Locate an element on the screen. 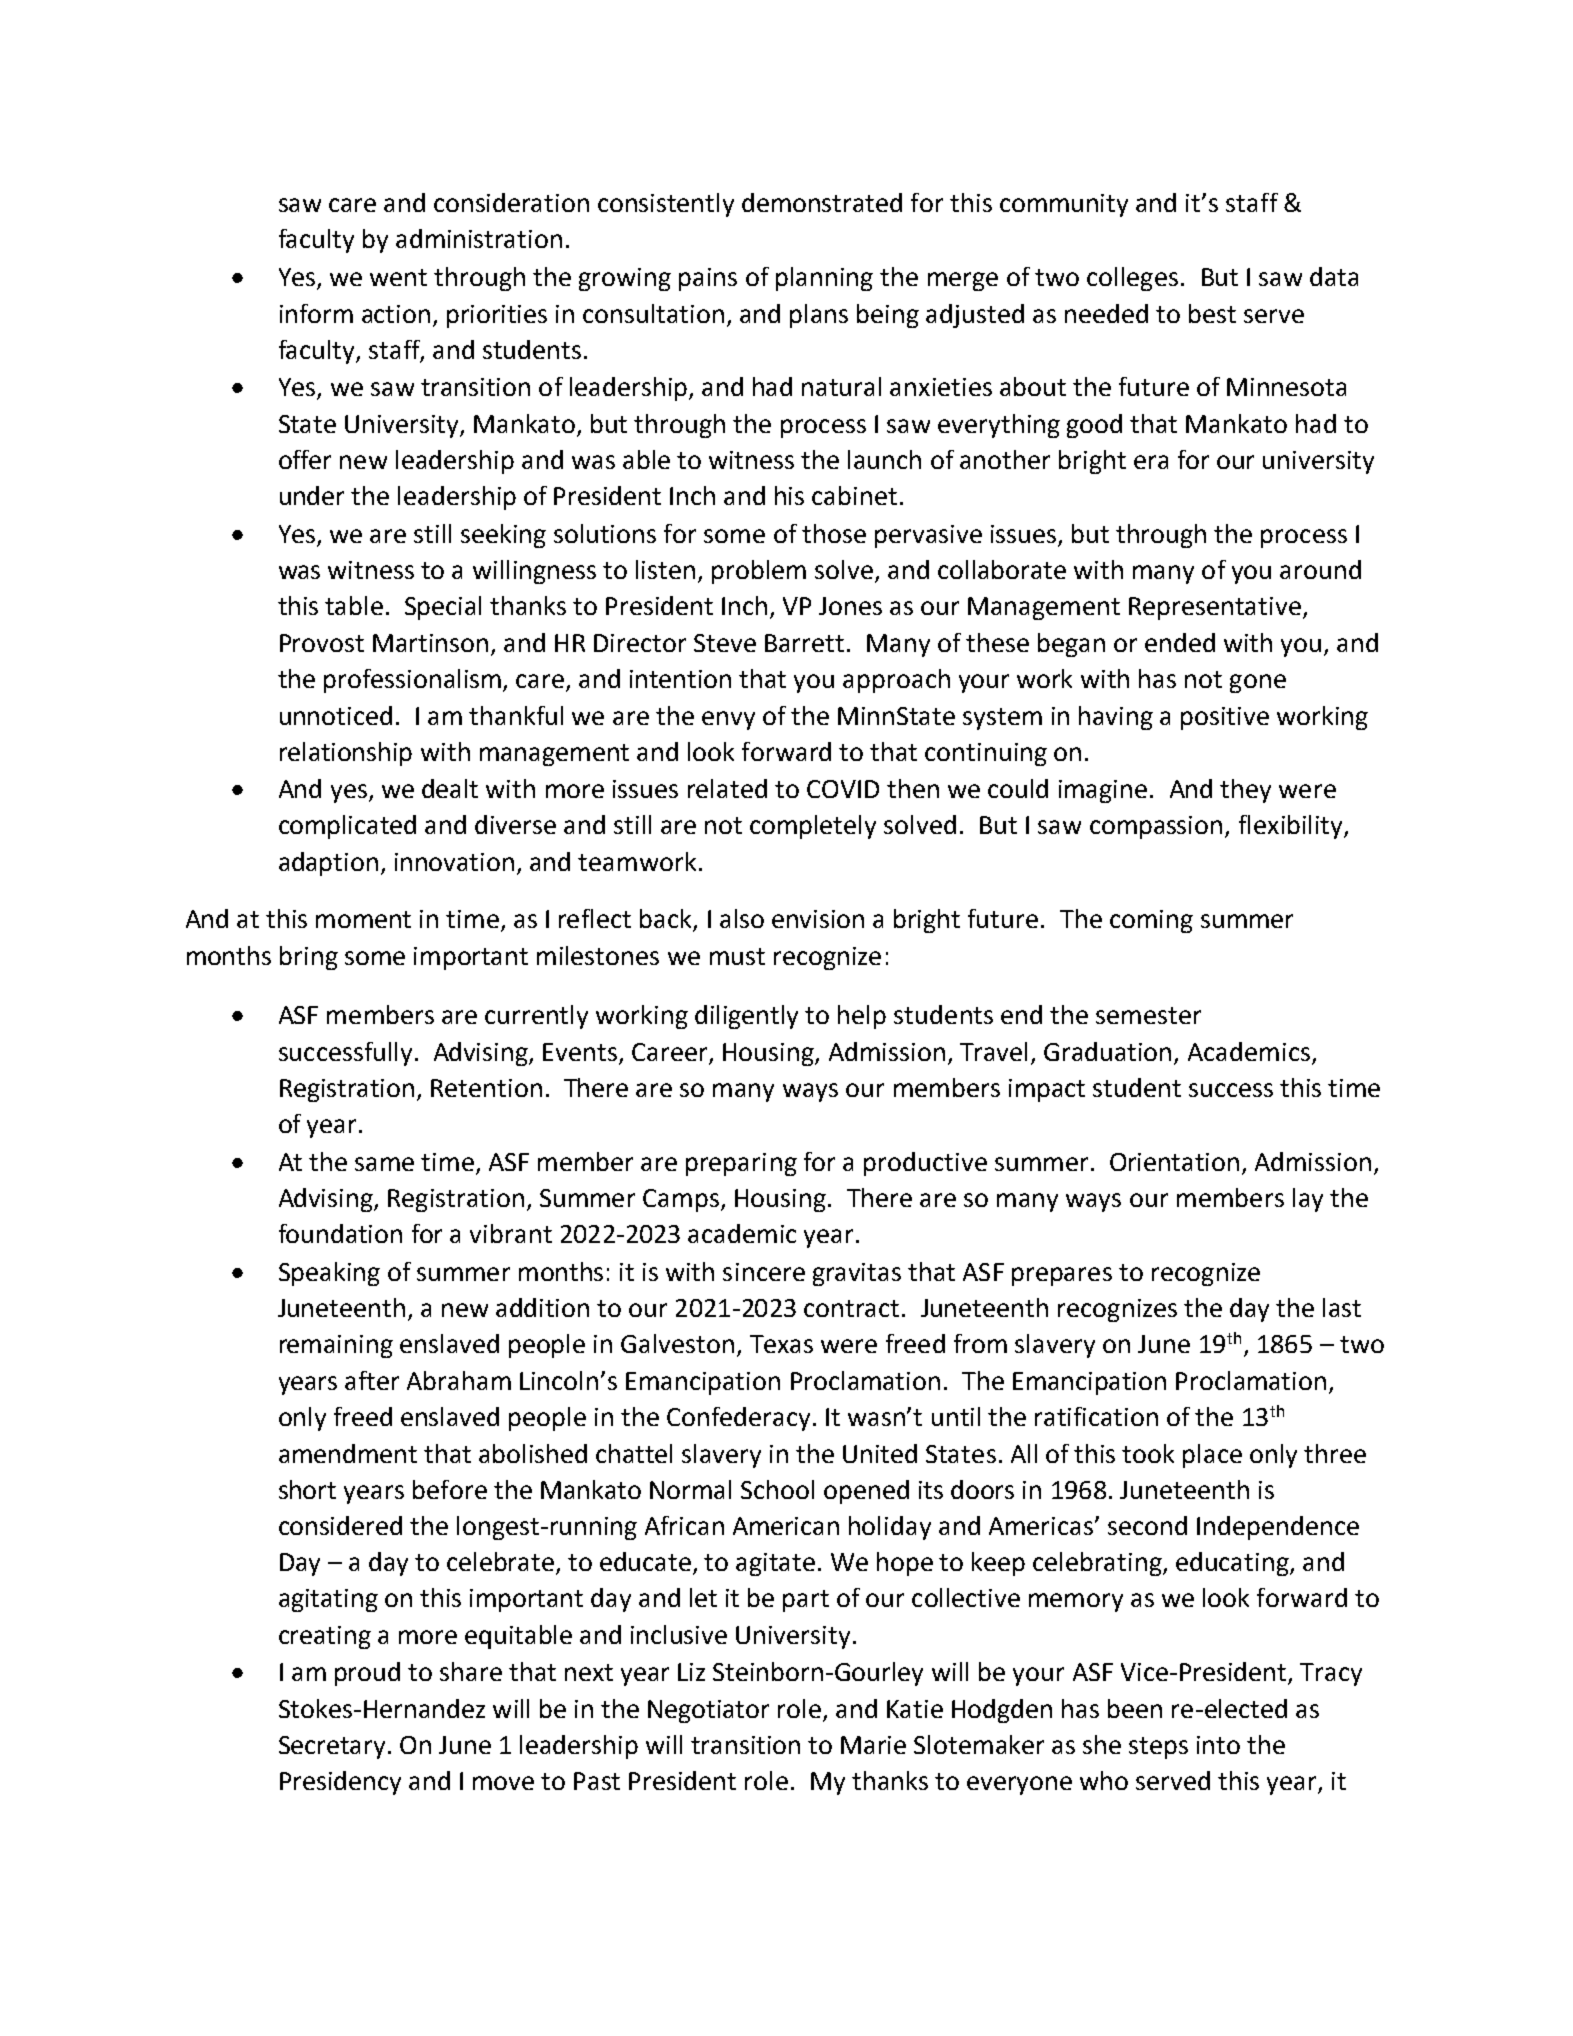 The height and width of the screenshot is (2036, 1573). same is located at coordinates (384, 1164).
